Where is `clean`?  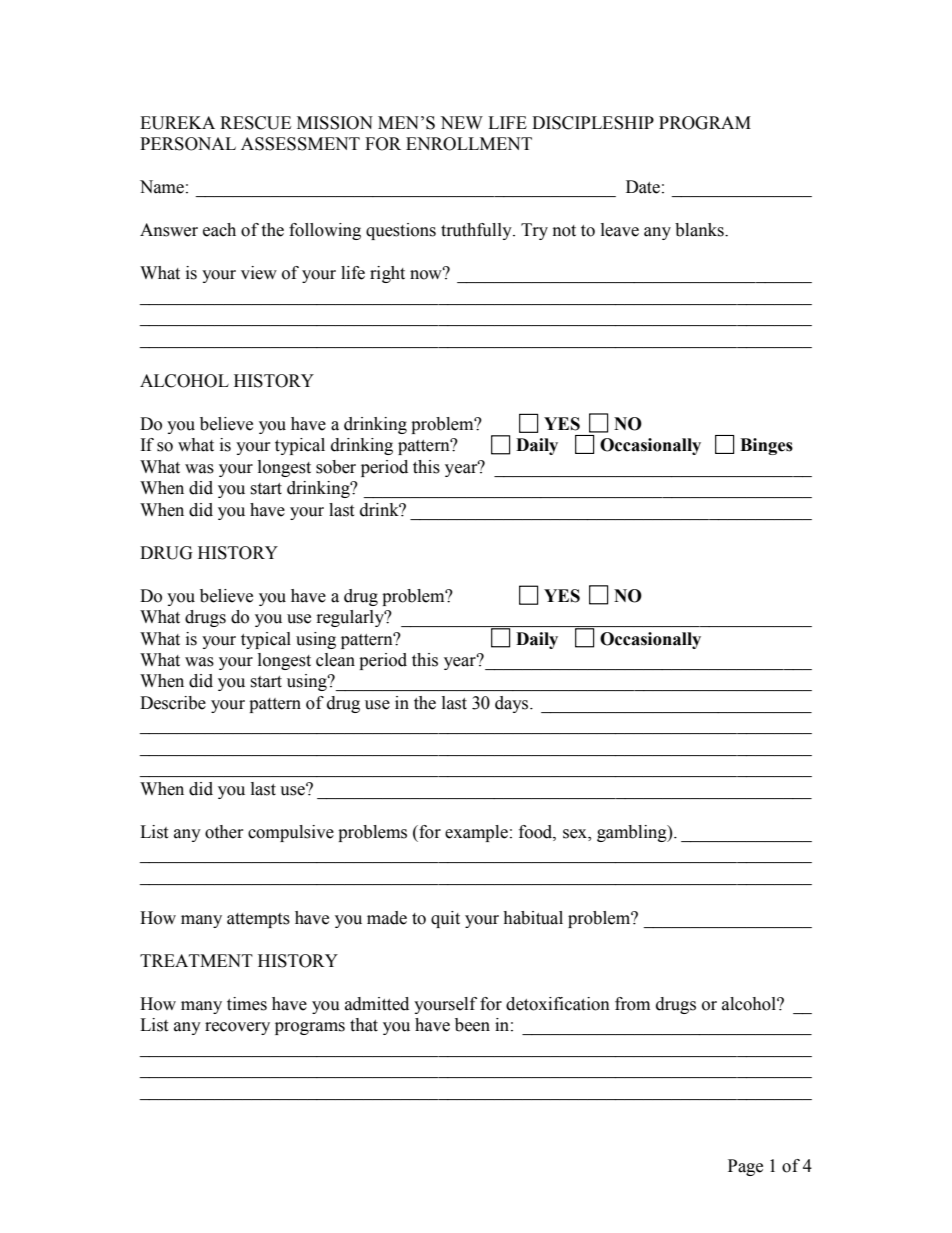
clean is located at coordinates (335, 660).
